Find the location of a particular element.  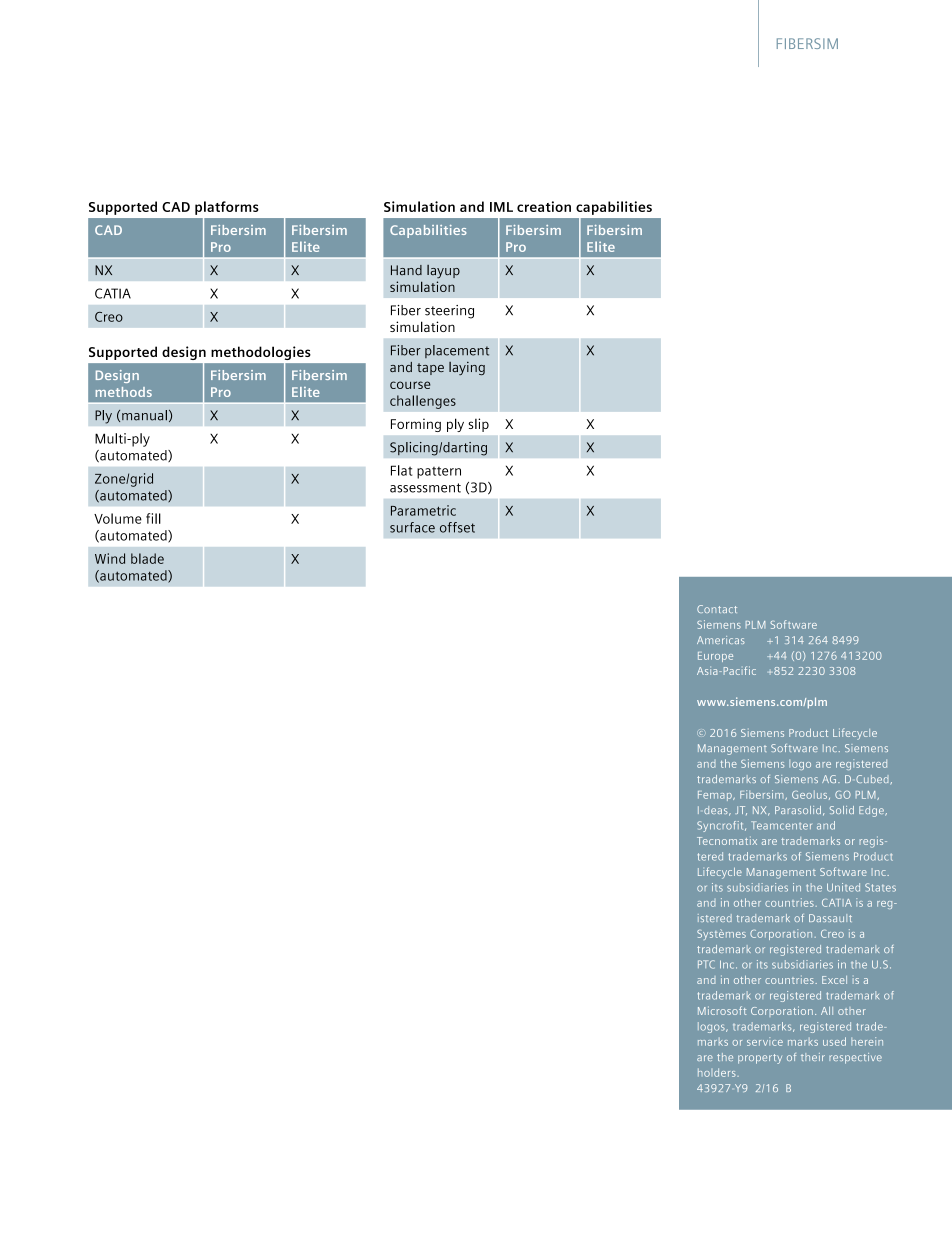

platforms is located at coordinates (227, 208).
